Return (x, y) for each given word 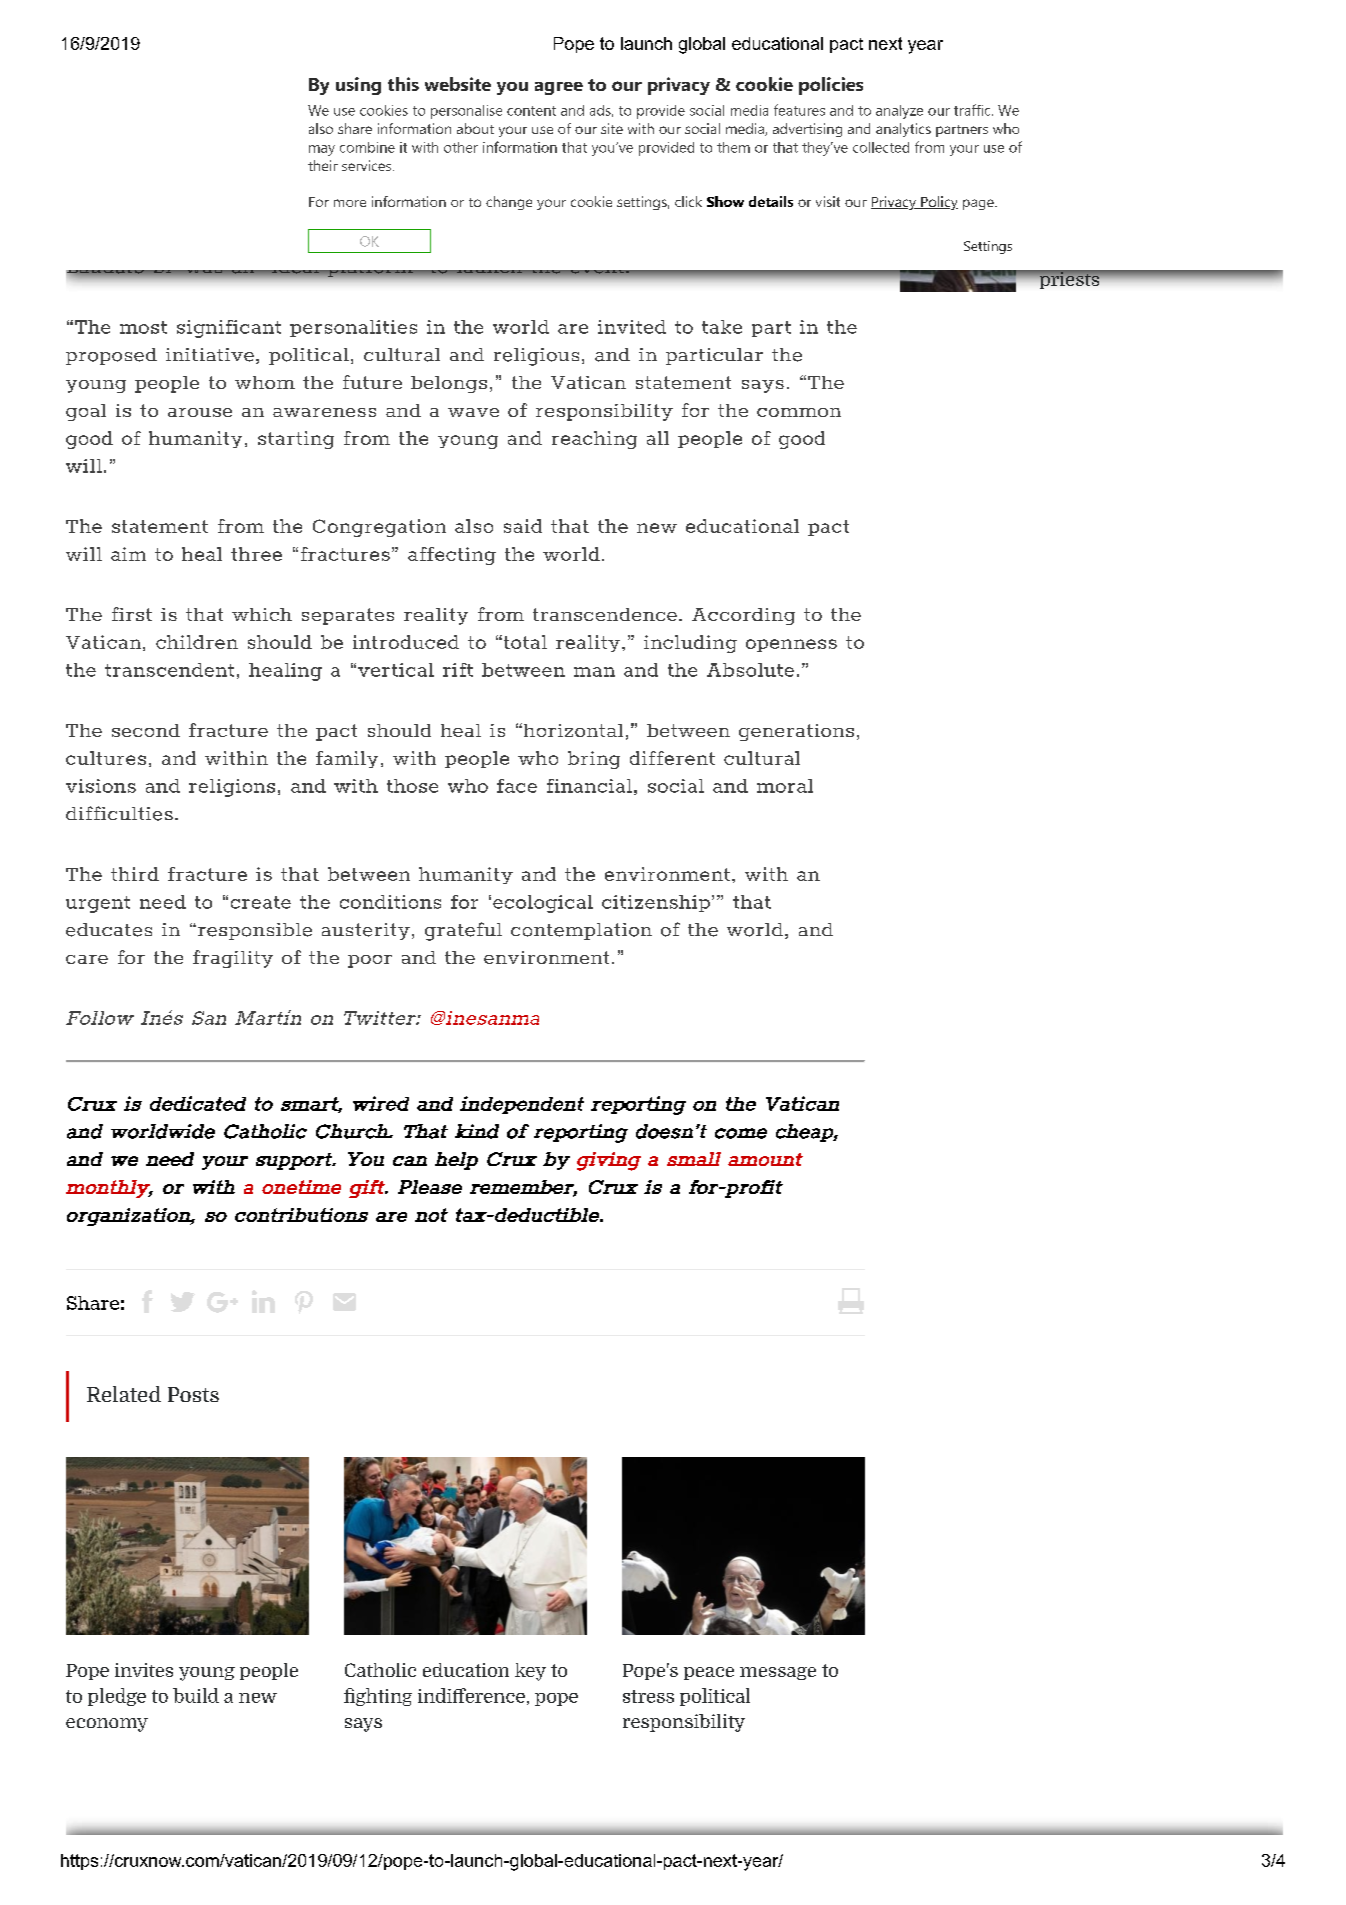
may (322, 150)
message (778, 1673)
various (548, 147)
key (530, 1672)
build (196, 1695)
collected (881, 147)
